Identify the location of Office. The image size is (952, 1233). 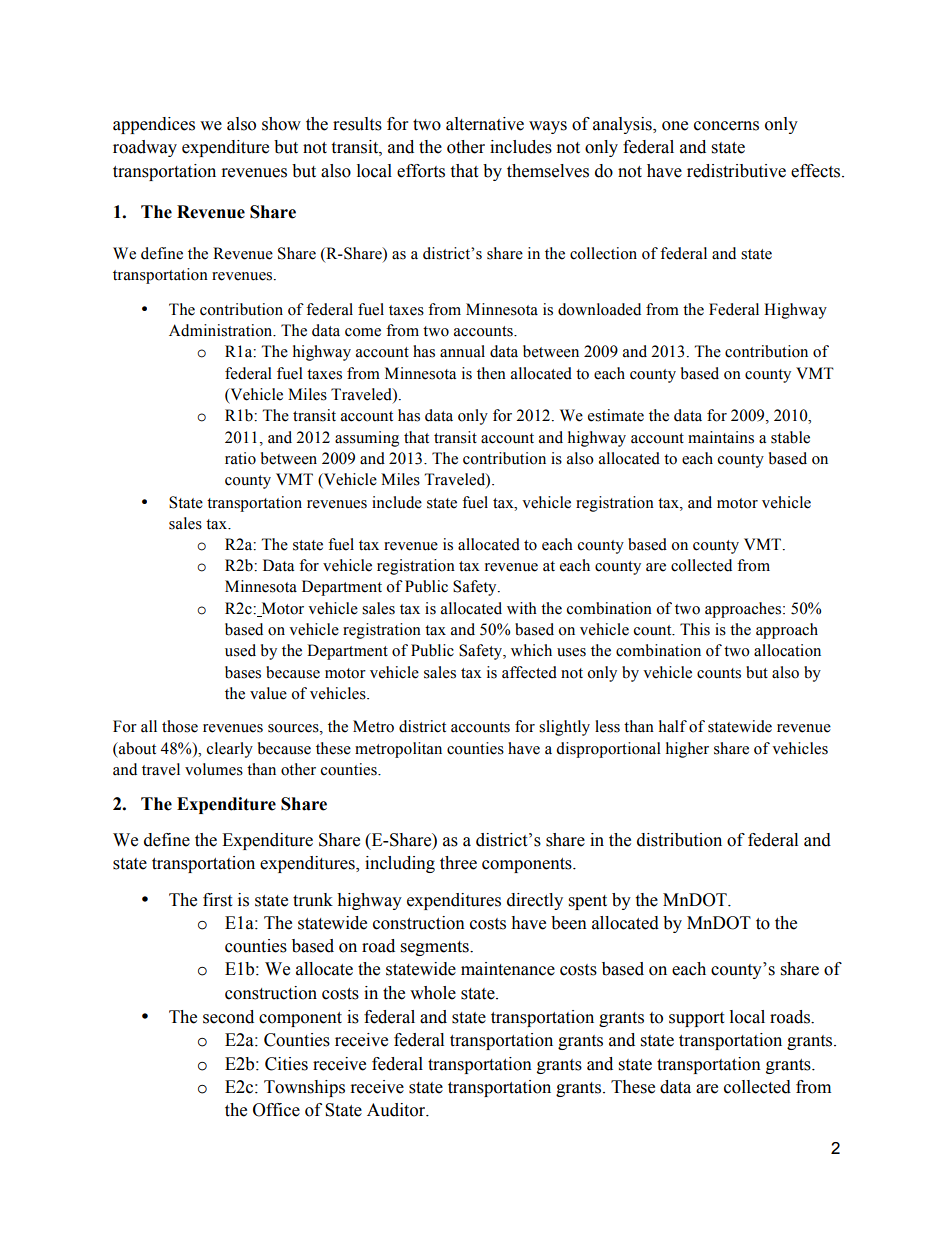
(276, 1110).
